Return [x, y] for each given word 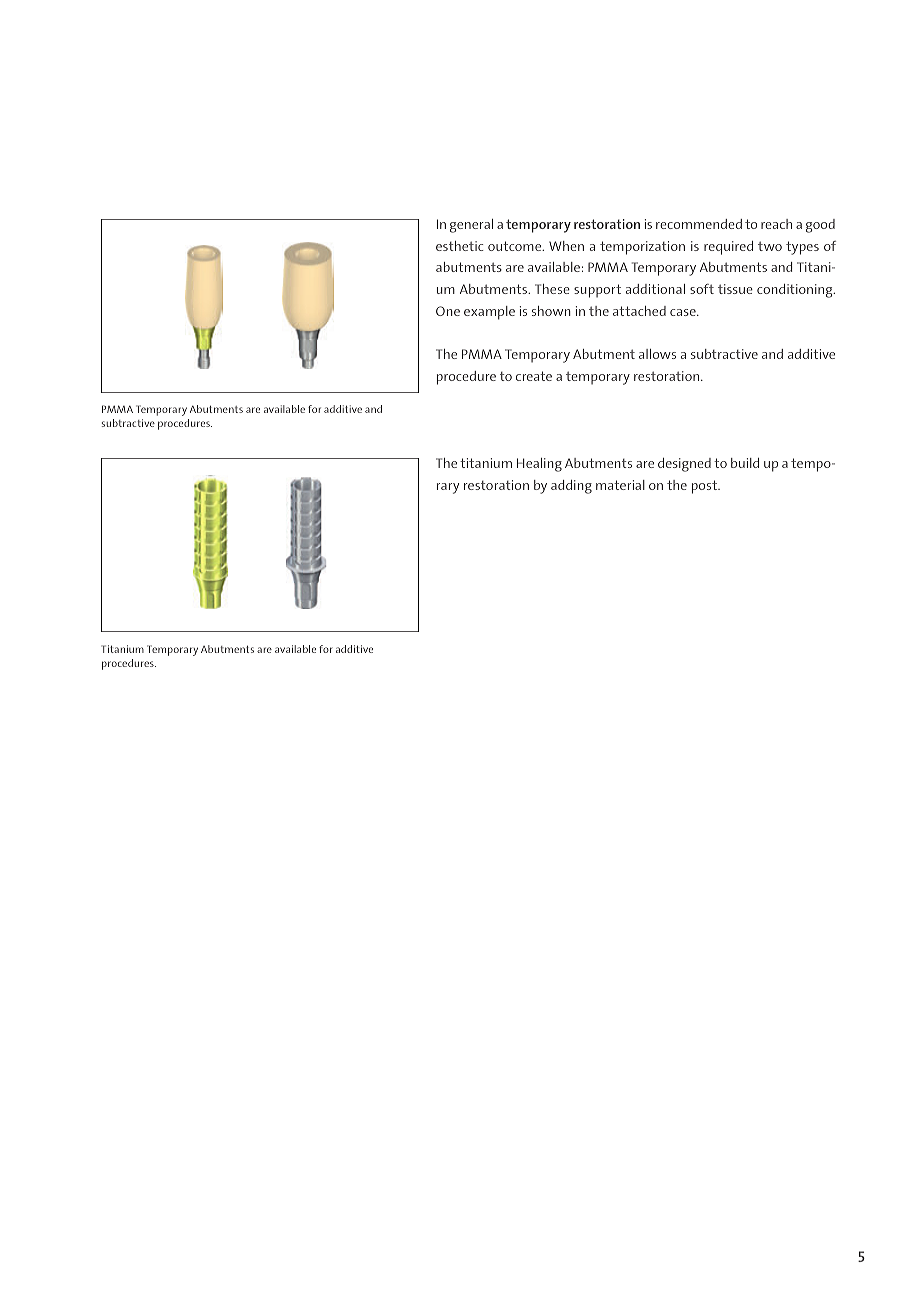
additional [655, 289]
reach [776, 224]
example [489, 313]
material [620, 485]
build [745, 463]
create [534, 376]
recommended [699, 224]
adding [571, 487]
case [684, 312]
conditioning [796, 291]
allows [657, 354]
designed [684, 465]
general [471, 226]
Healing [539, 465]
